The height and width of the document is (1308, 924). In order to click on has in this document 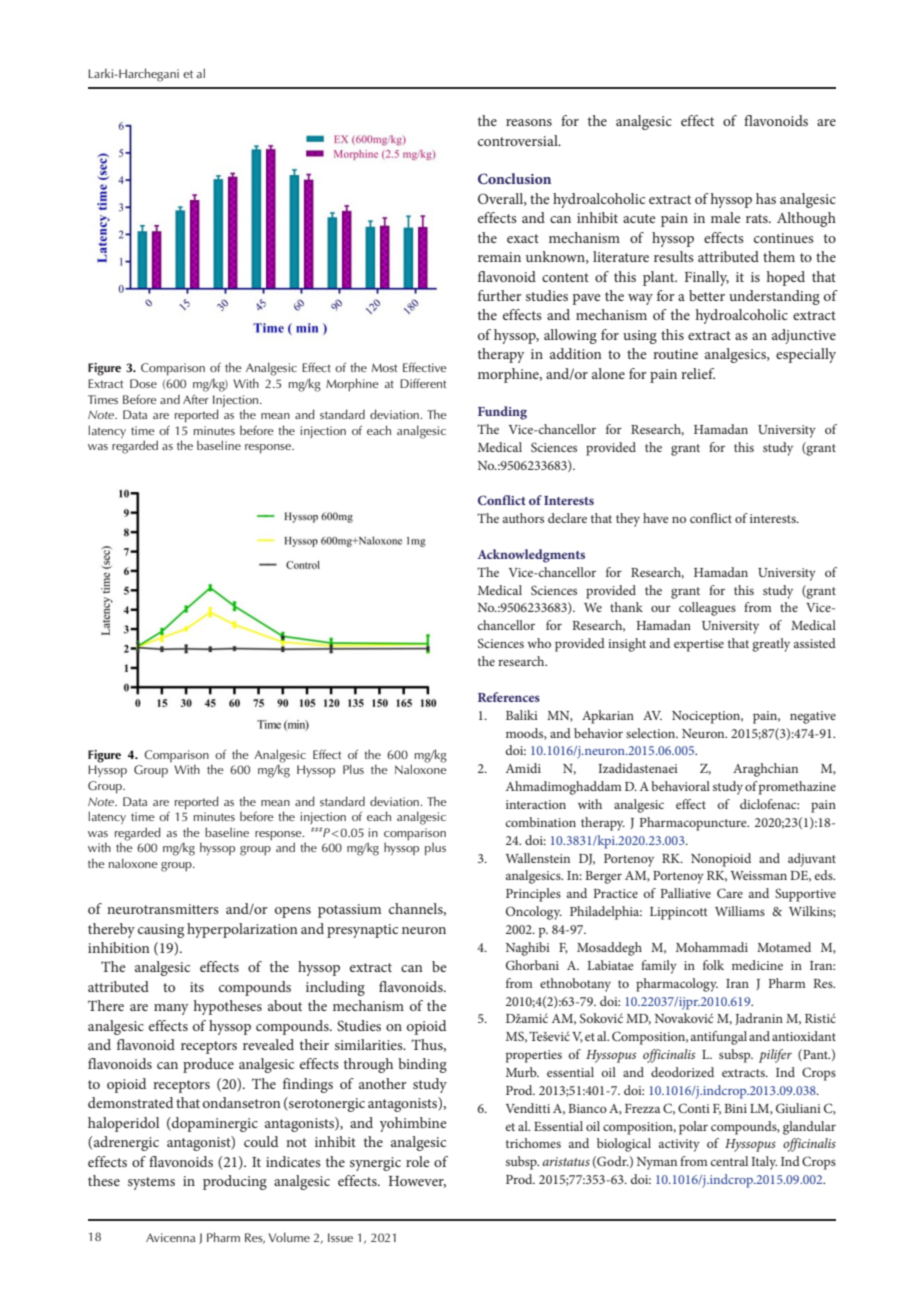, I will do `click(766, 198)`.
